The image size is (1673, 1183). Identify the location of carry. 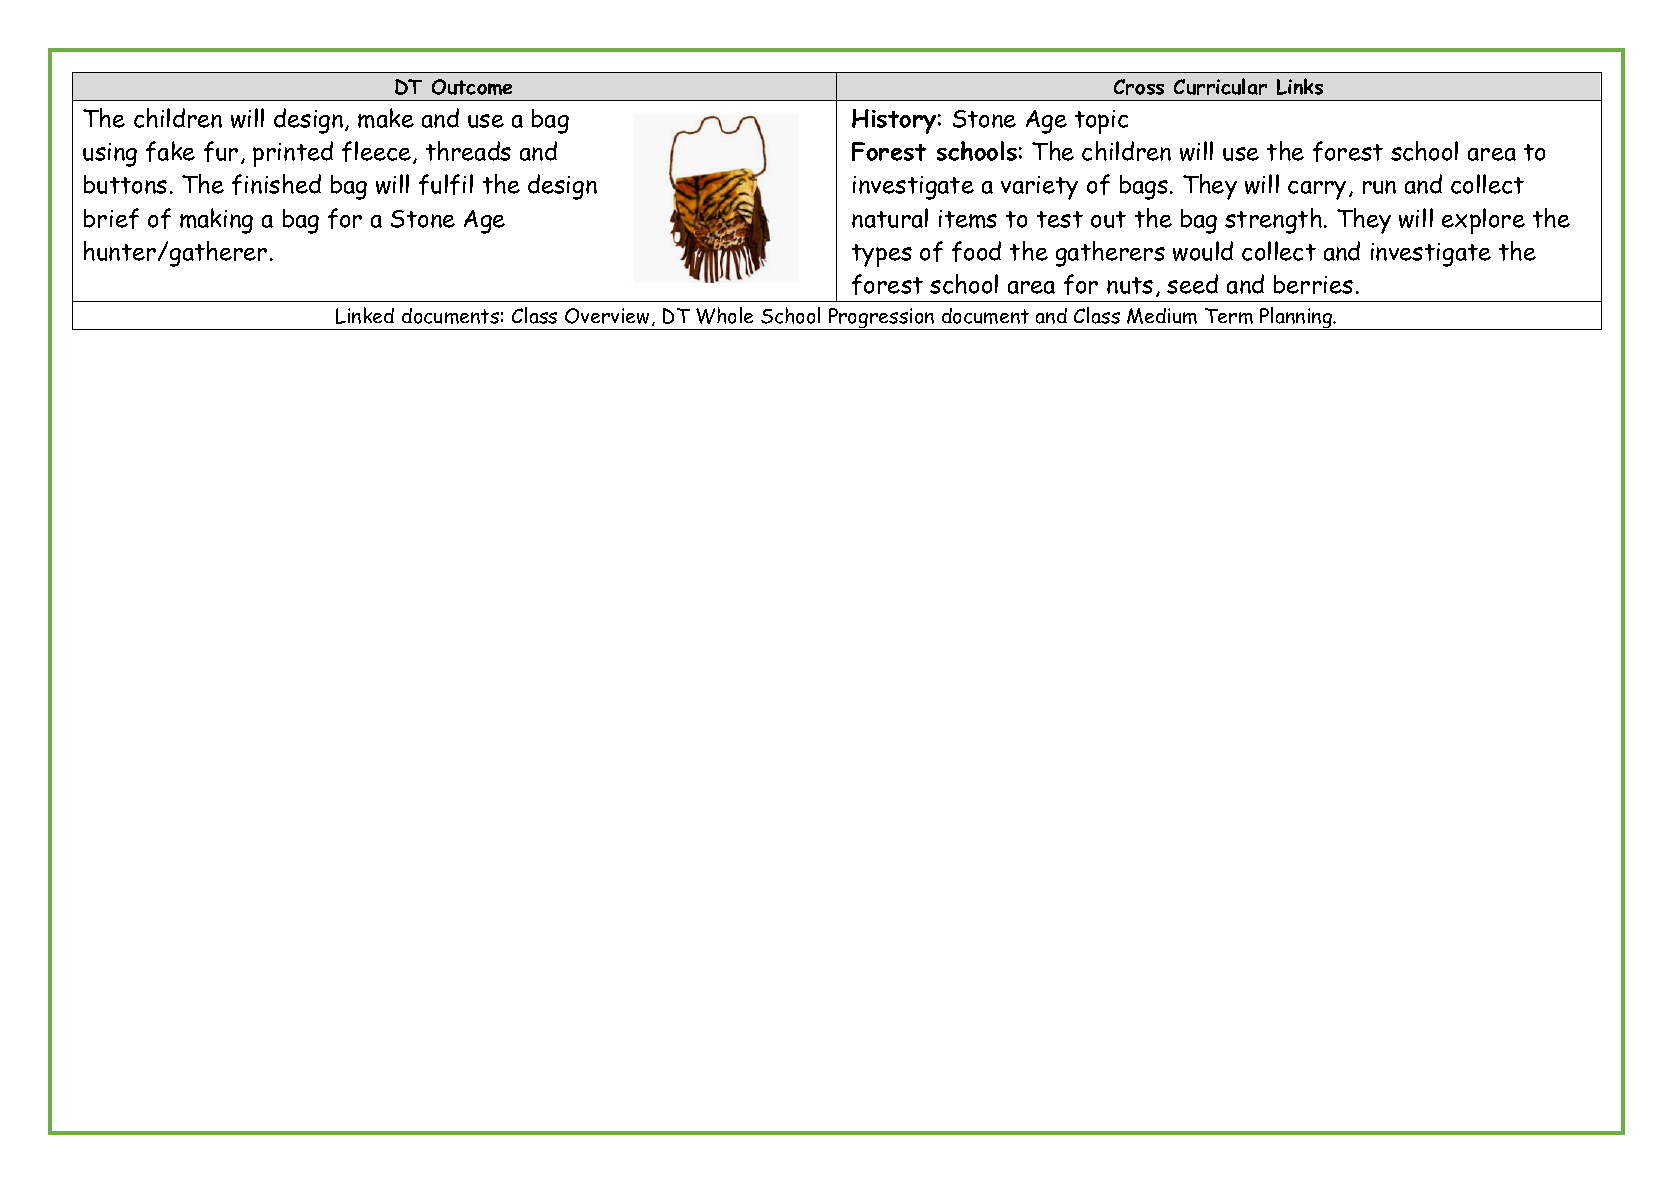
(1317, 190).
